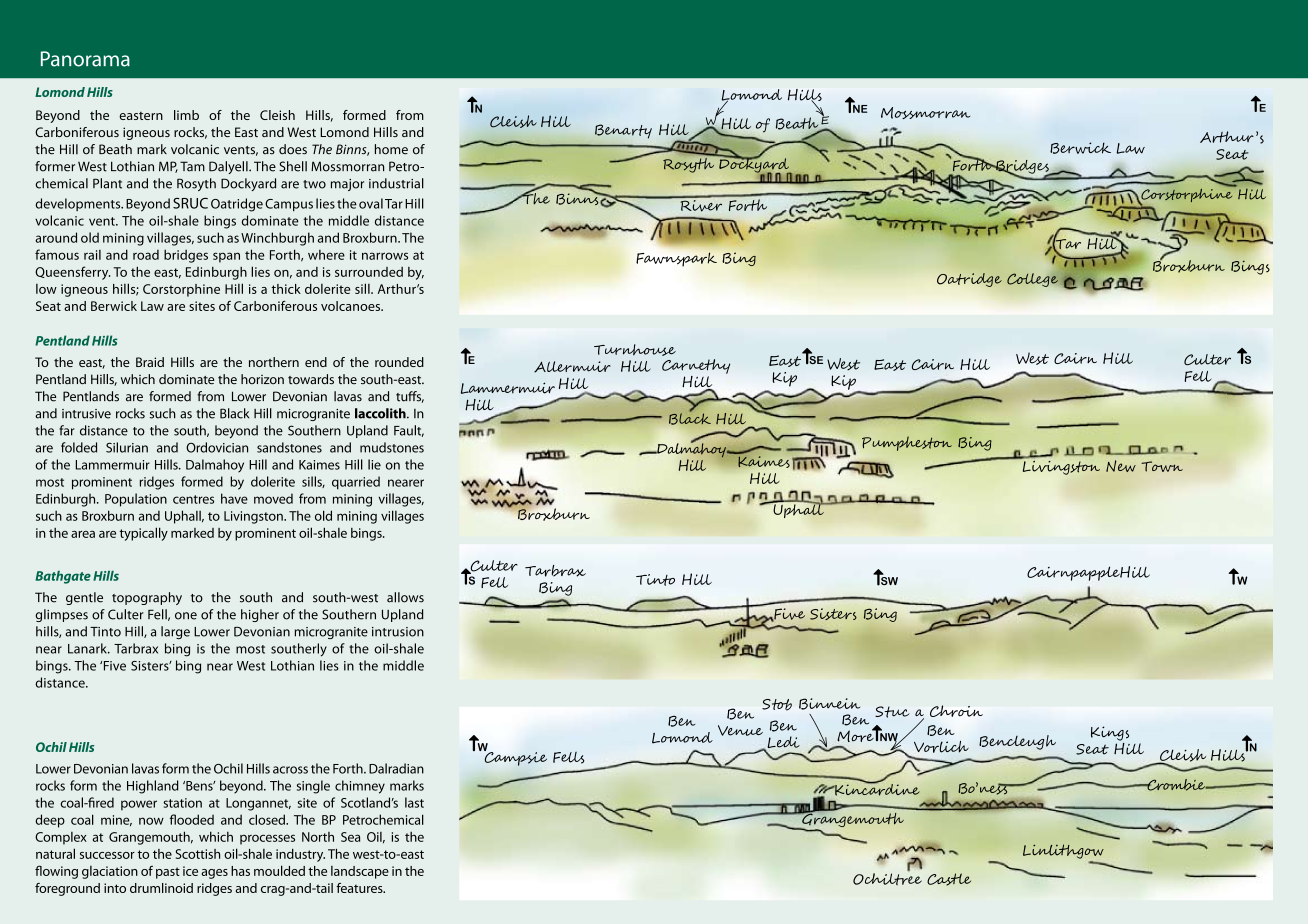  I want to click on home, so click(391, 149).
